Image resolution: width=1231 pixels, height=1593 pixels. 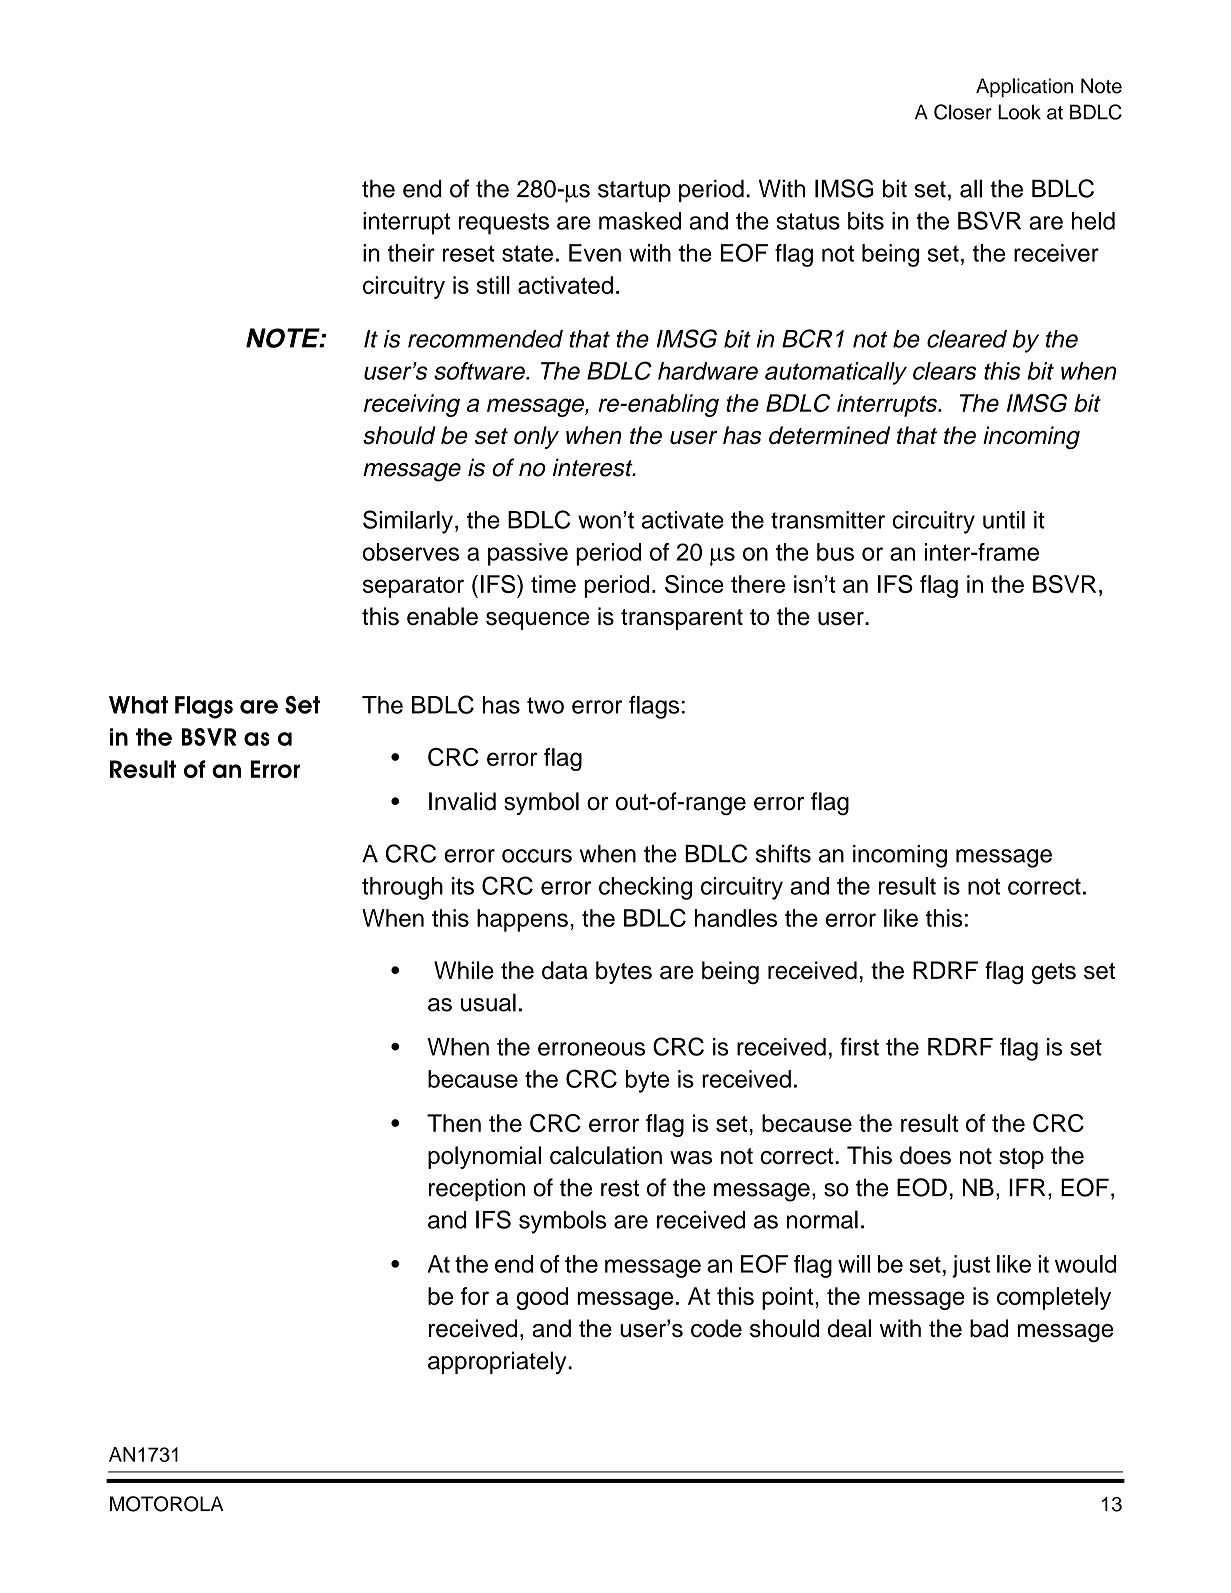 What do you see at coordinates (634, 191) in the screenshot?
I see `startup` at bounding box center [634, 191].
